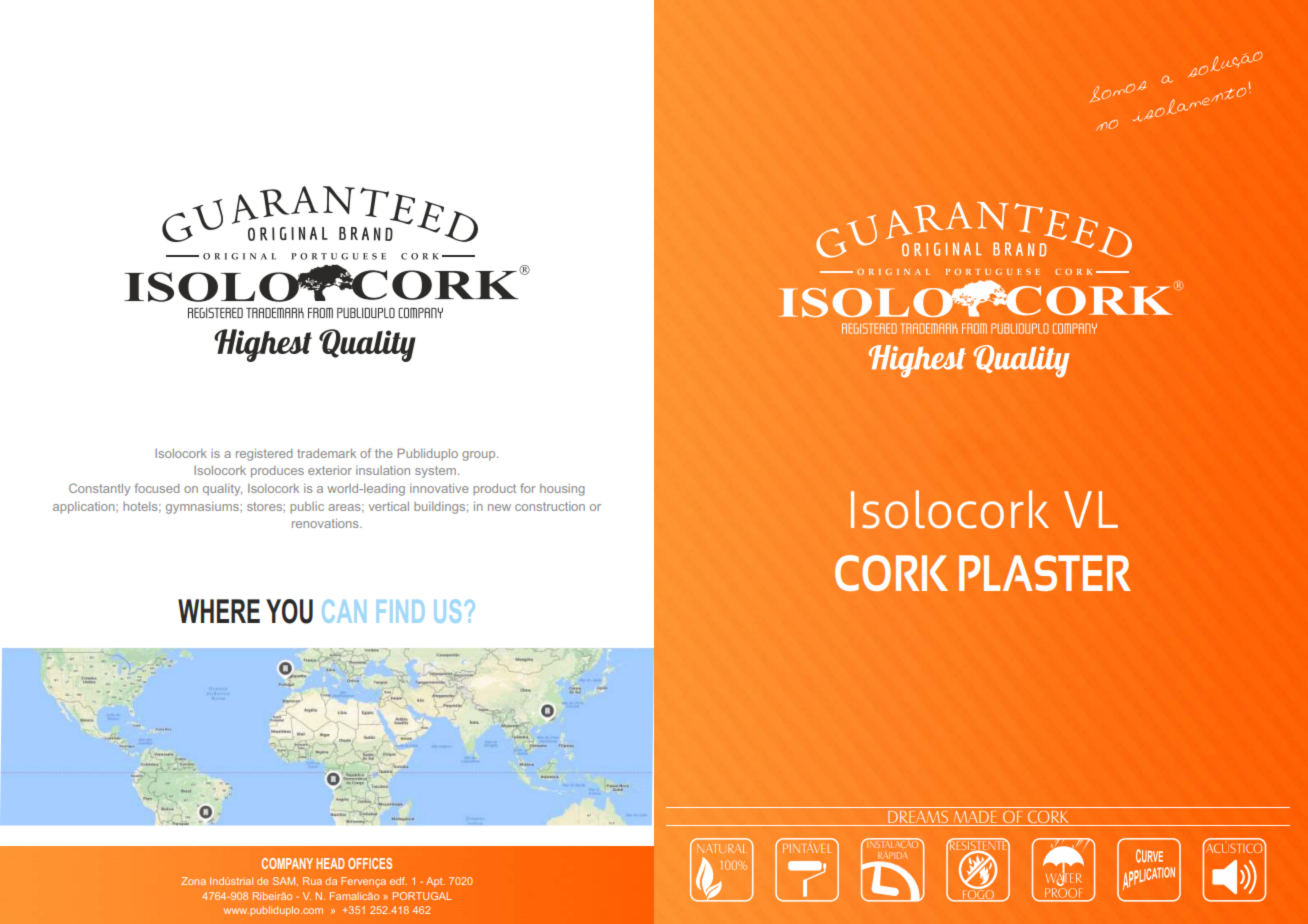  What do you see at coordinates (480, 456) in the screenshot?
I see `group` at bounding box center [480, 456].
